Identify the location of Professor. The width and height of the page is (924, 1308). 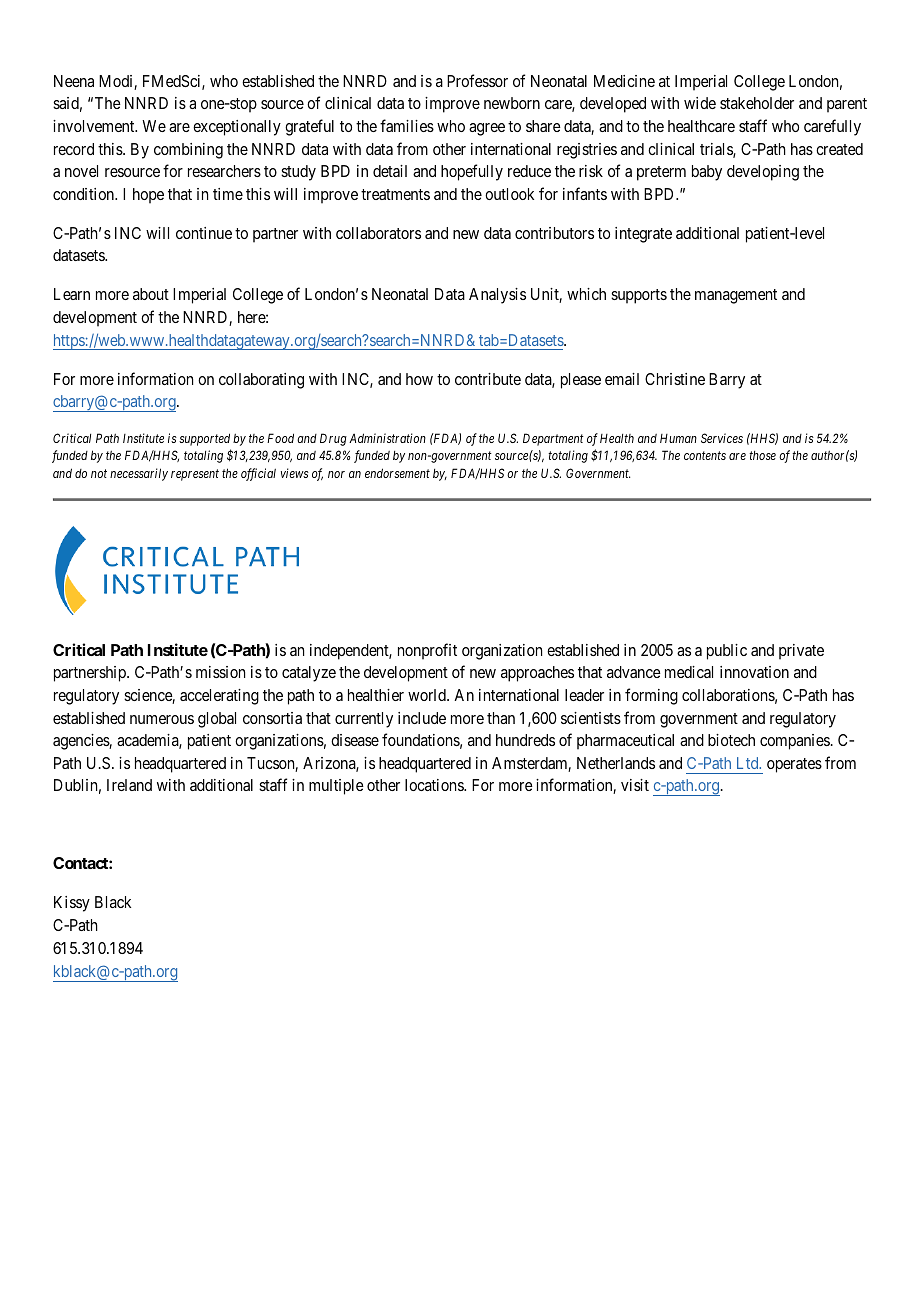
(477, 80).
